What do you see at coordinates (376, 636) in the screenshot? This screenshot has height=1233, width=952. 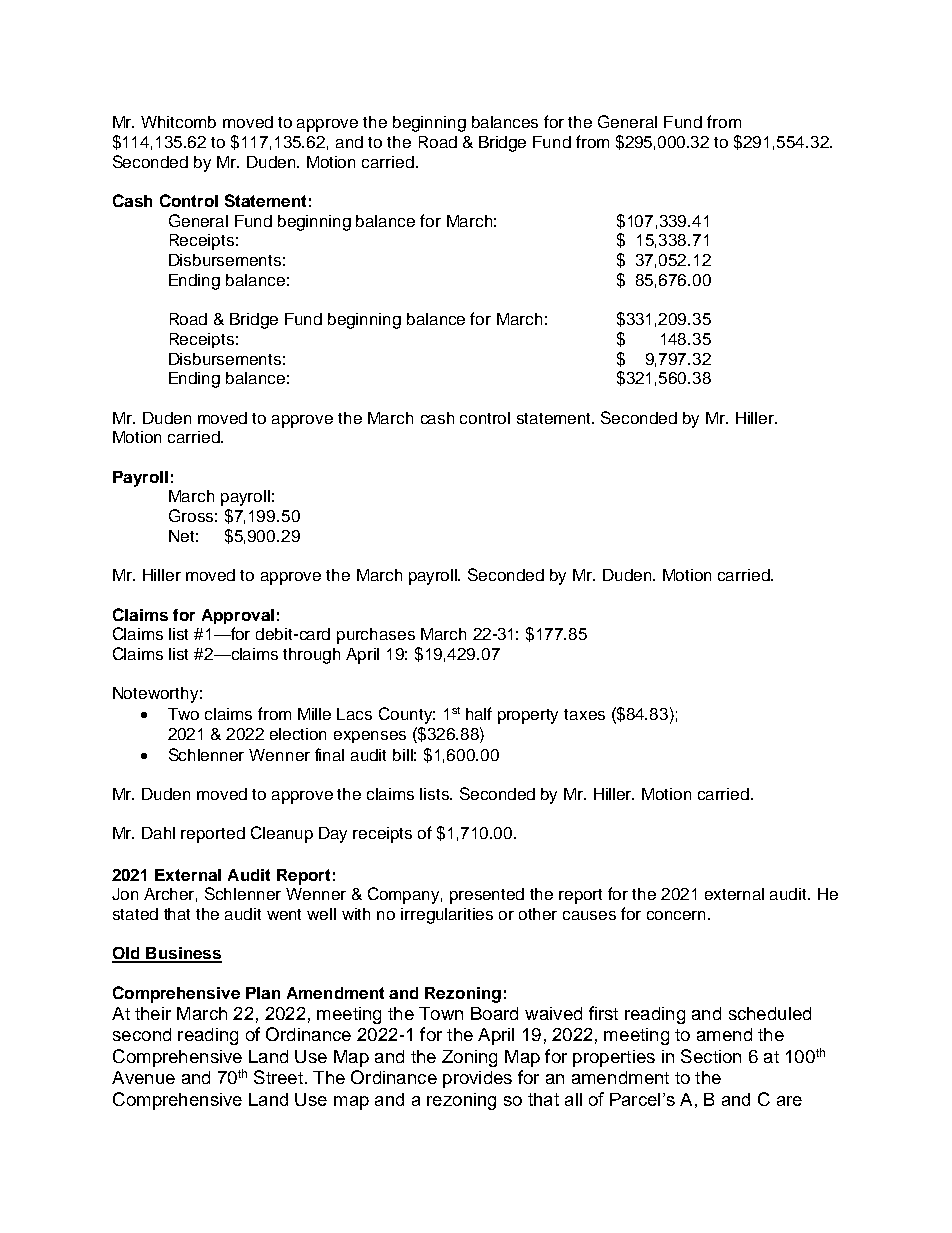 I see `purchases` at bounding box center [376, 636].
